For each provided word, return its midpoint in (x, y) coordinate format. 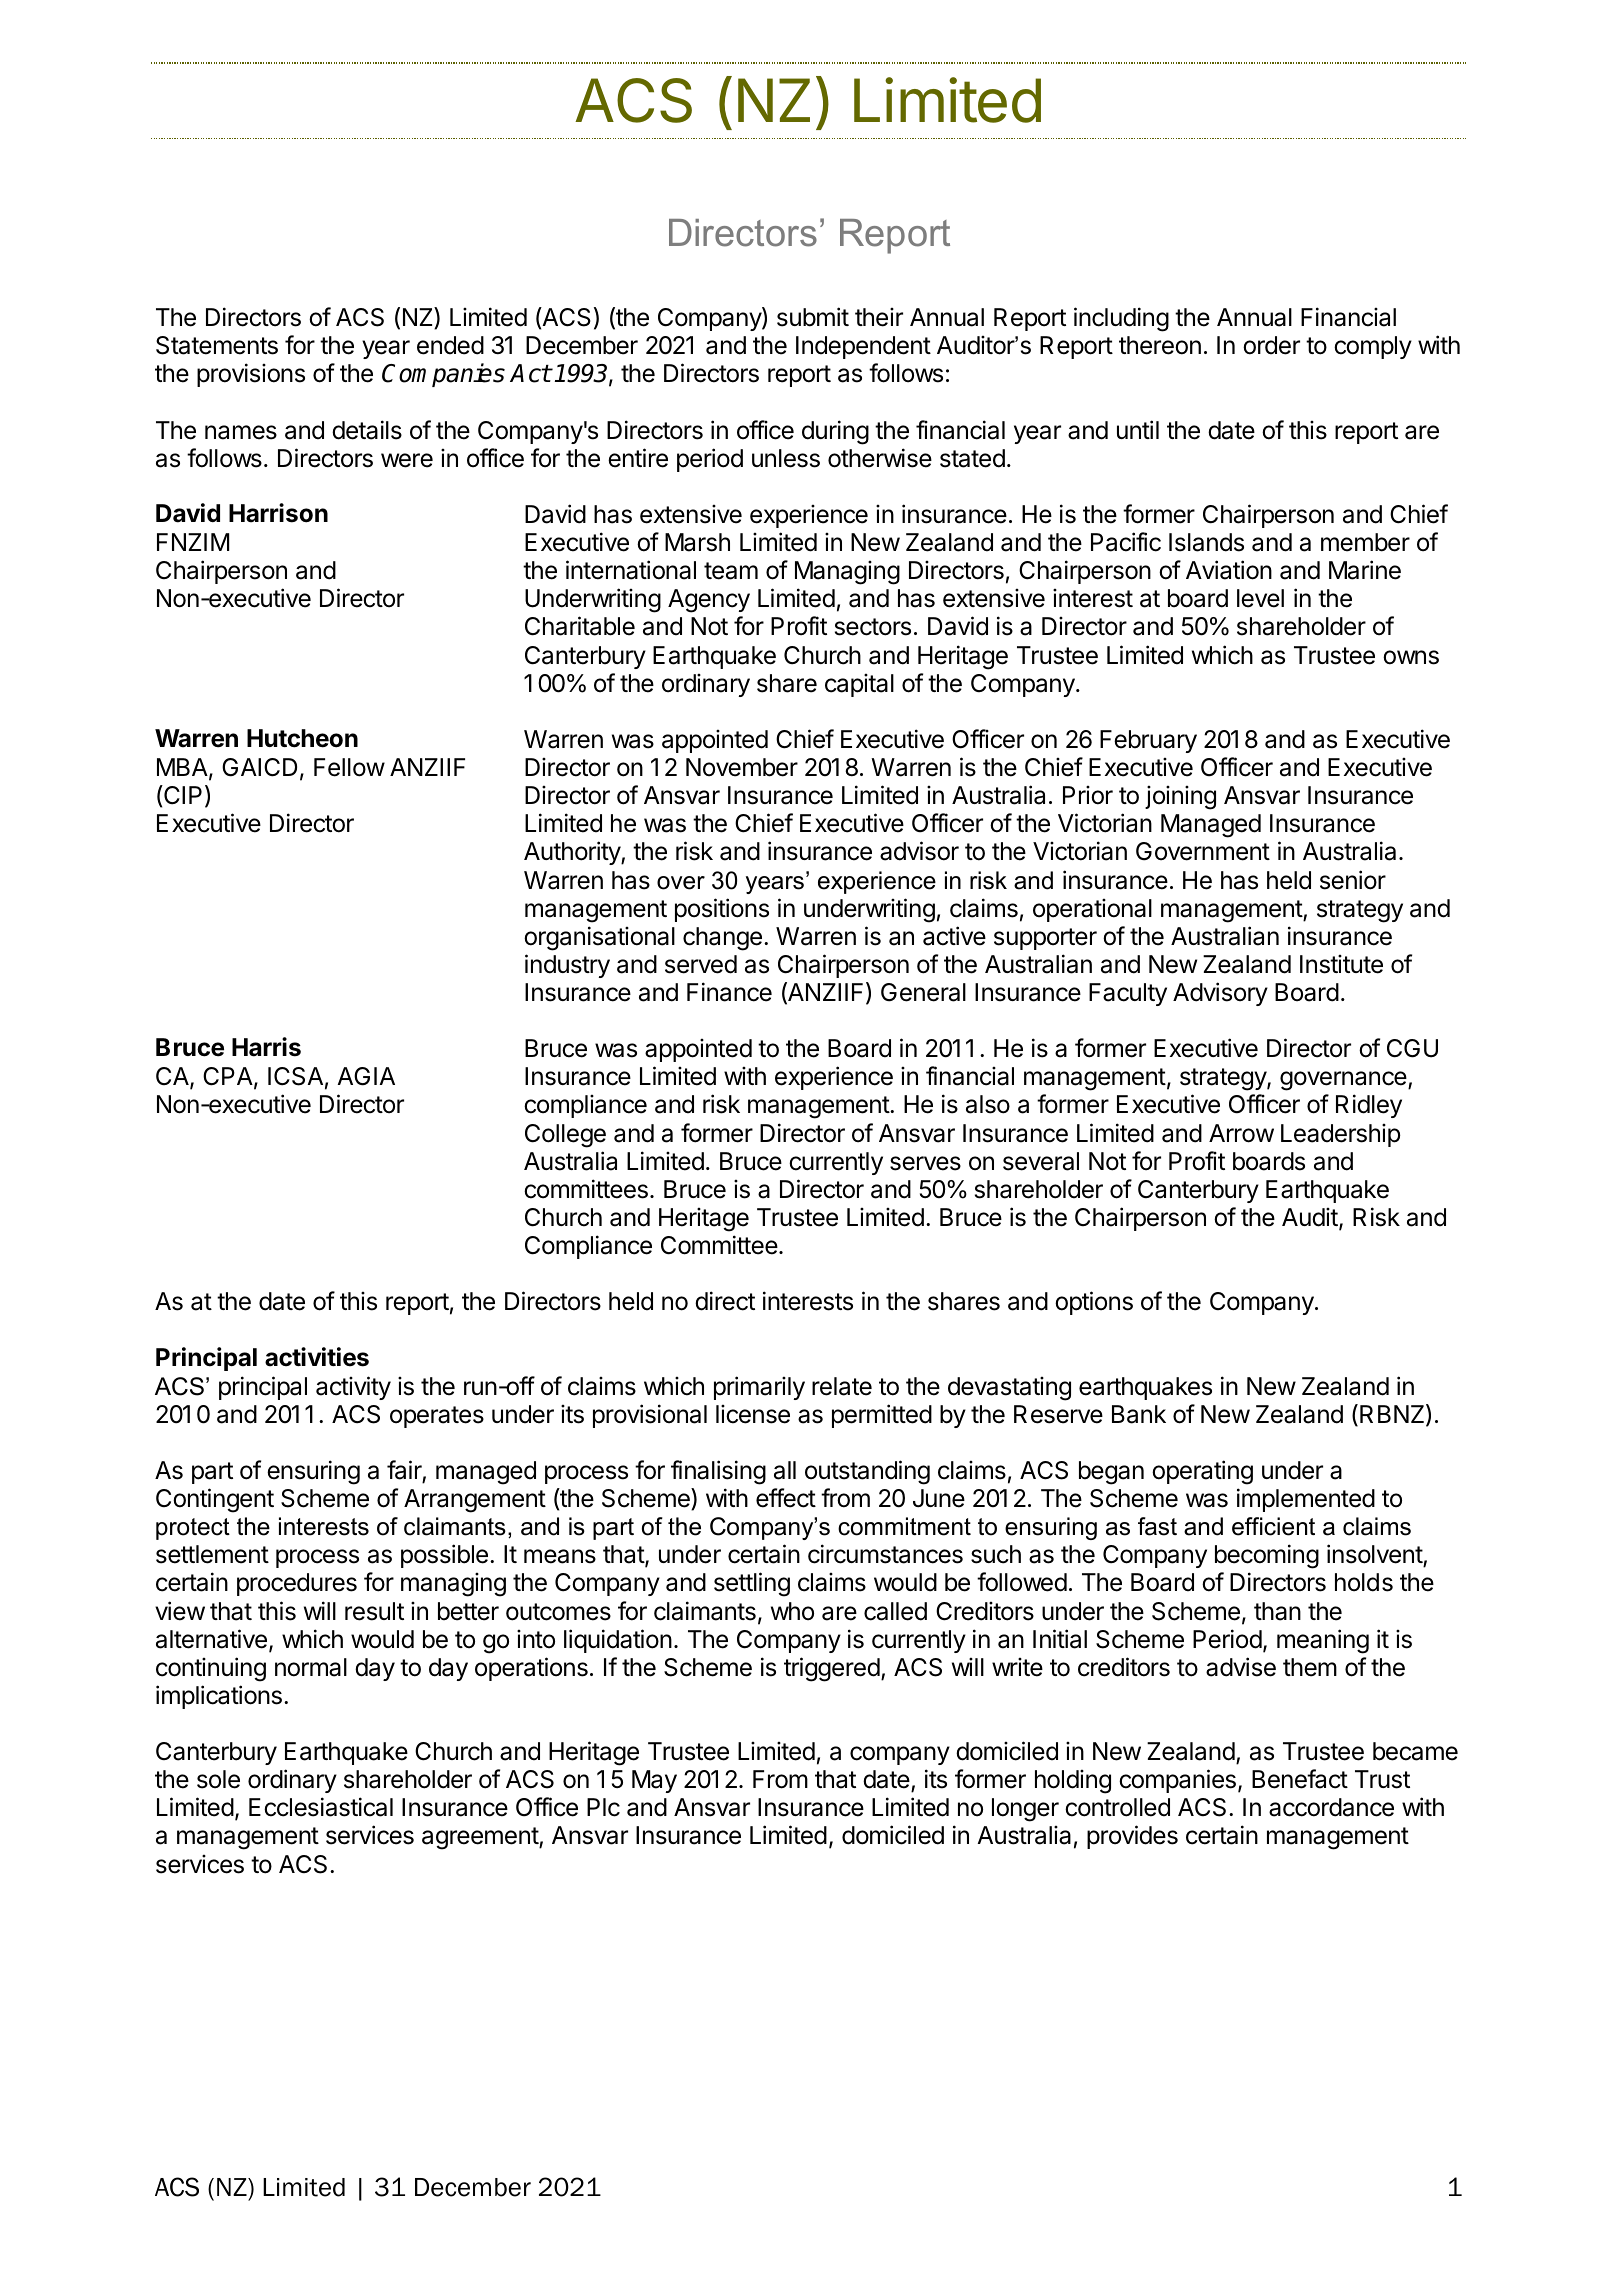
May (654, 1781)
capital (859, 685)
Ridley (1369, 1106)
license (753, 1414)
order (1271, 345)
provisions (251, 375)
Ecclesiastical (321, 1807)
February (1148, 741)
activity (353, 1388)
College (565, 1136)
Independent (863, 347)
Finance (729, 992)
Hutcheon (302, 738)
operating (1202, 1472)
